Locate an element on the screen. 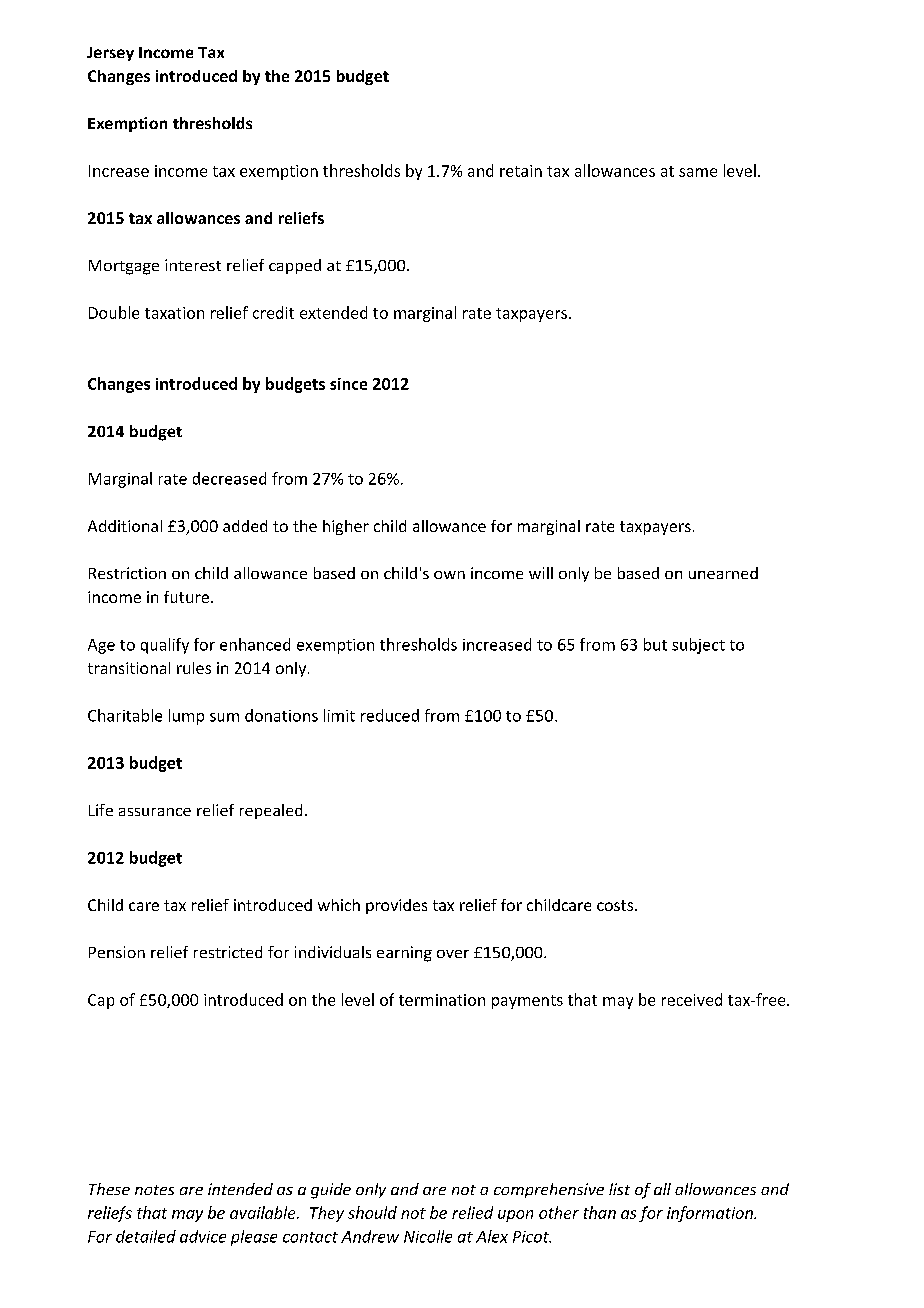  notes is located at coordinates (154, 1190).
